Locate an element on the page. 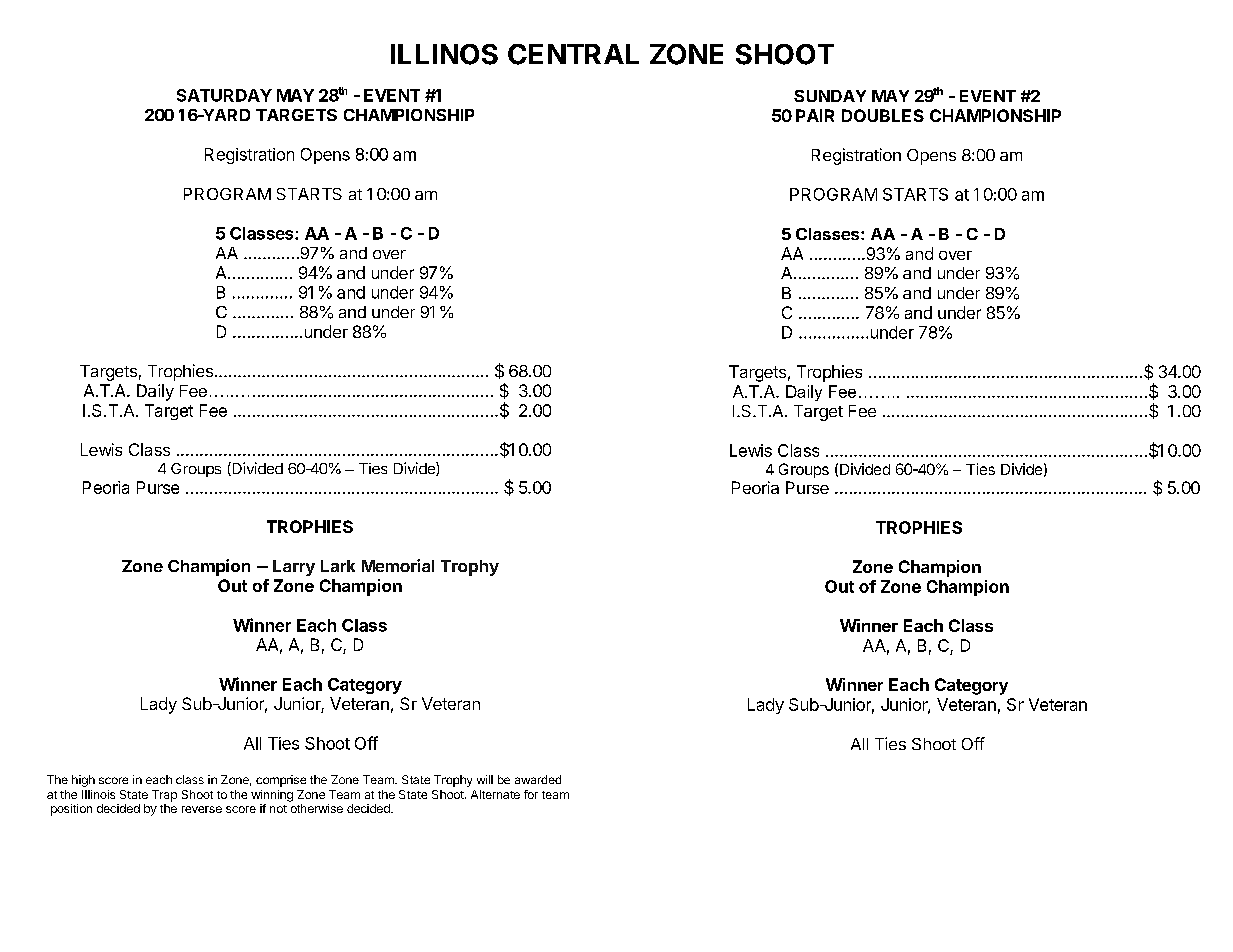 The width and height of the image is (1233, 952). Lark is located at coordinates (338, 566).
